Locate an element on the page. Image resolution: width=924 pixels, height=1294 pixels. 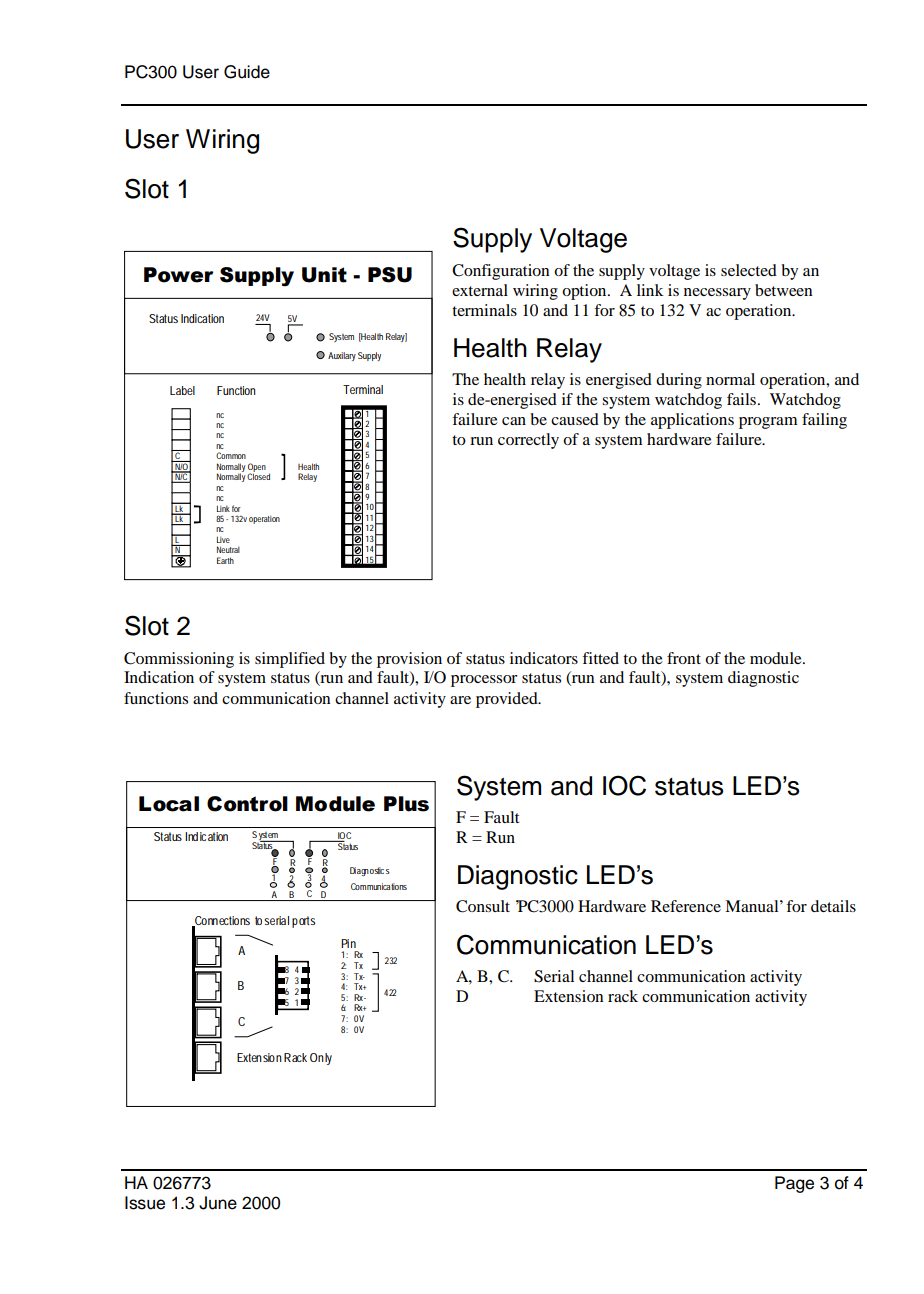
Consult is located at coordinates (483, 906).
